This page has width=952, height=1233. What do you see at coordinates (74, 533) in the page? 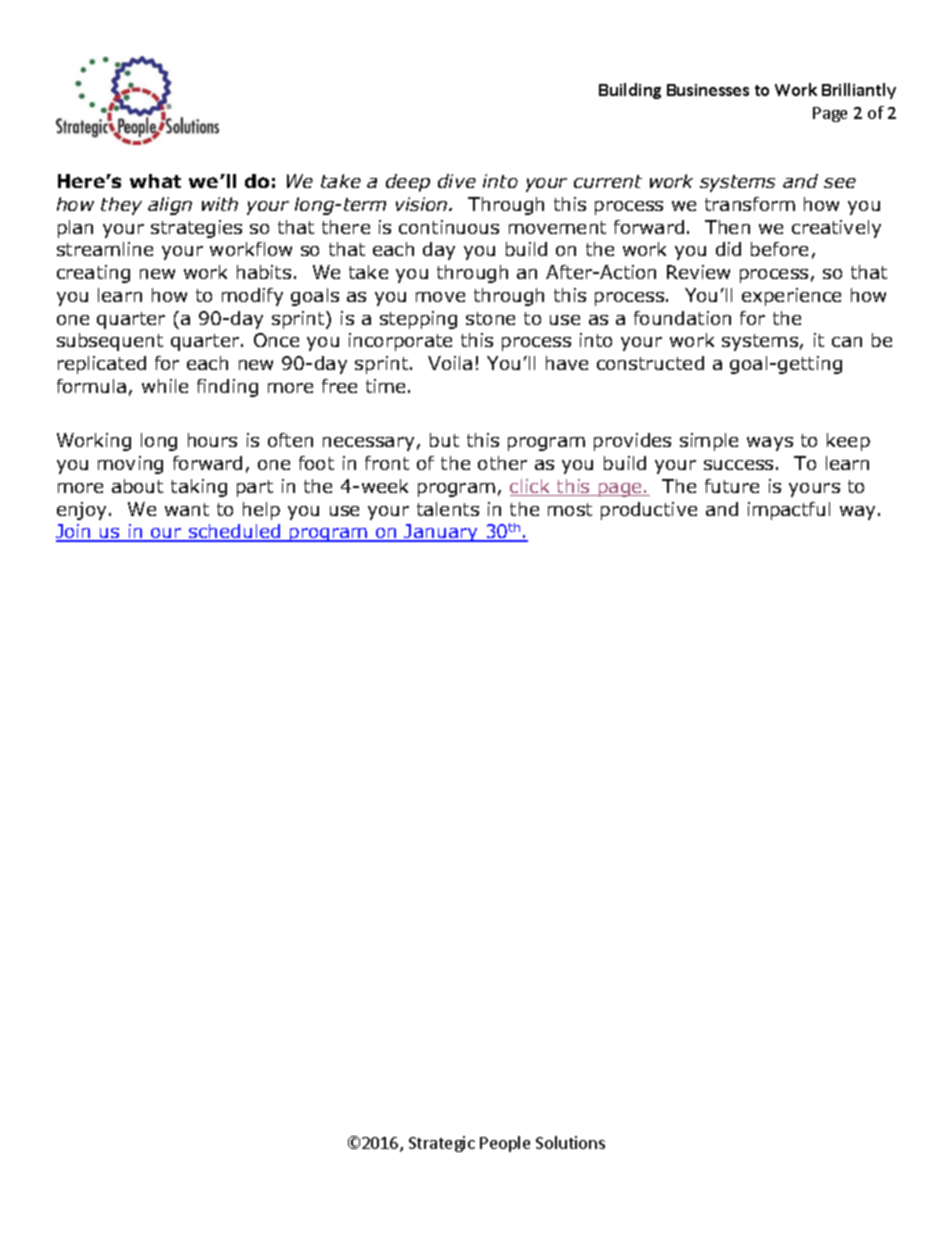
I see `Join` at bounding box center [74, 533].
